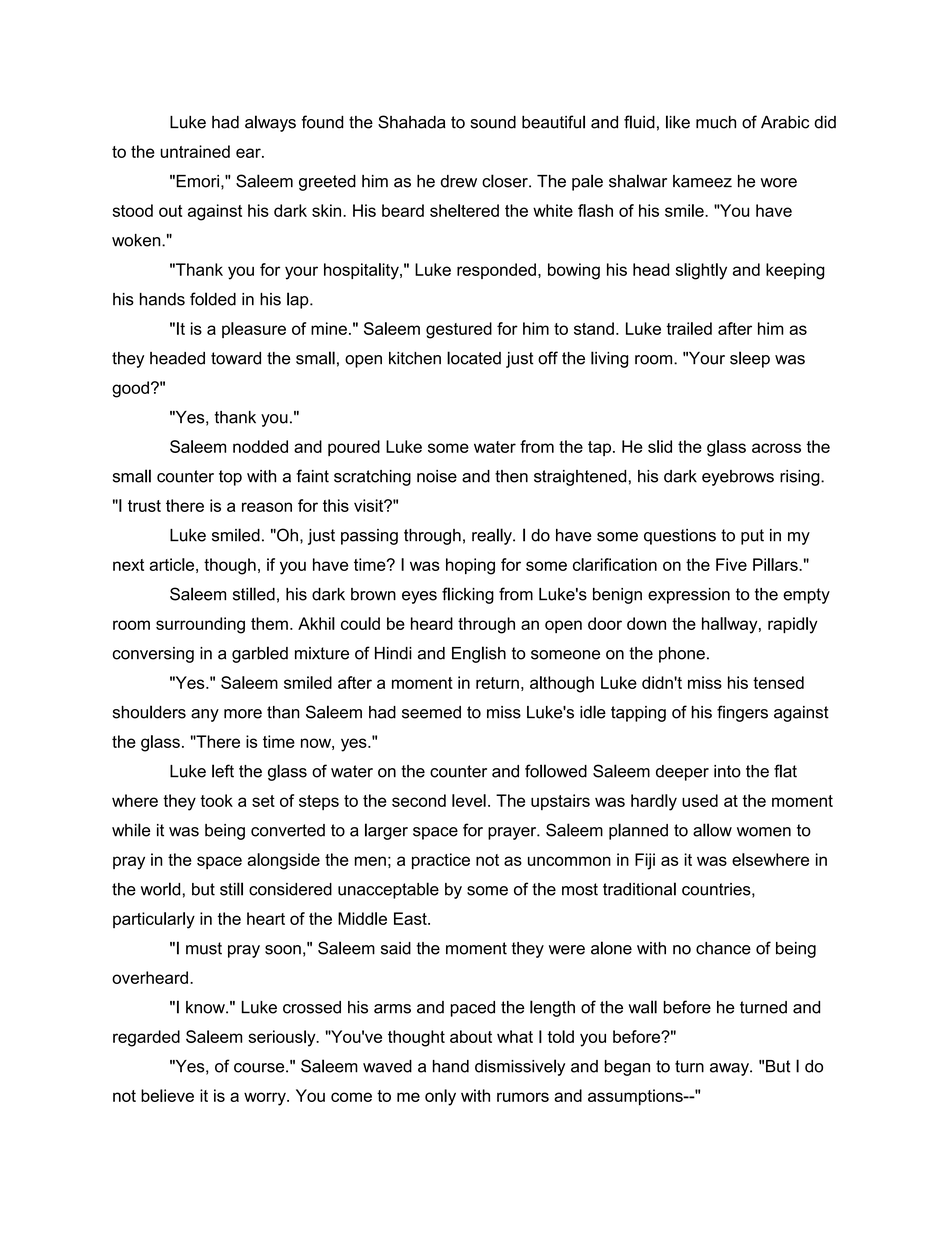 This screenshot has width=952, height=1233. What do you see at coordinates (437, 476) in the screenshot?
I see `noise` at bounding box center [437, 476].
